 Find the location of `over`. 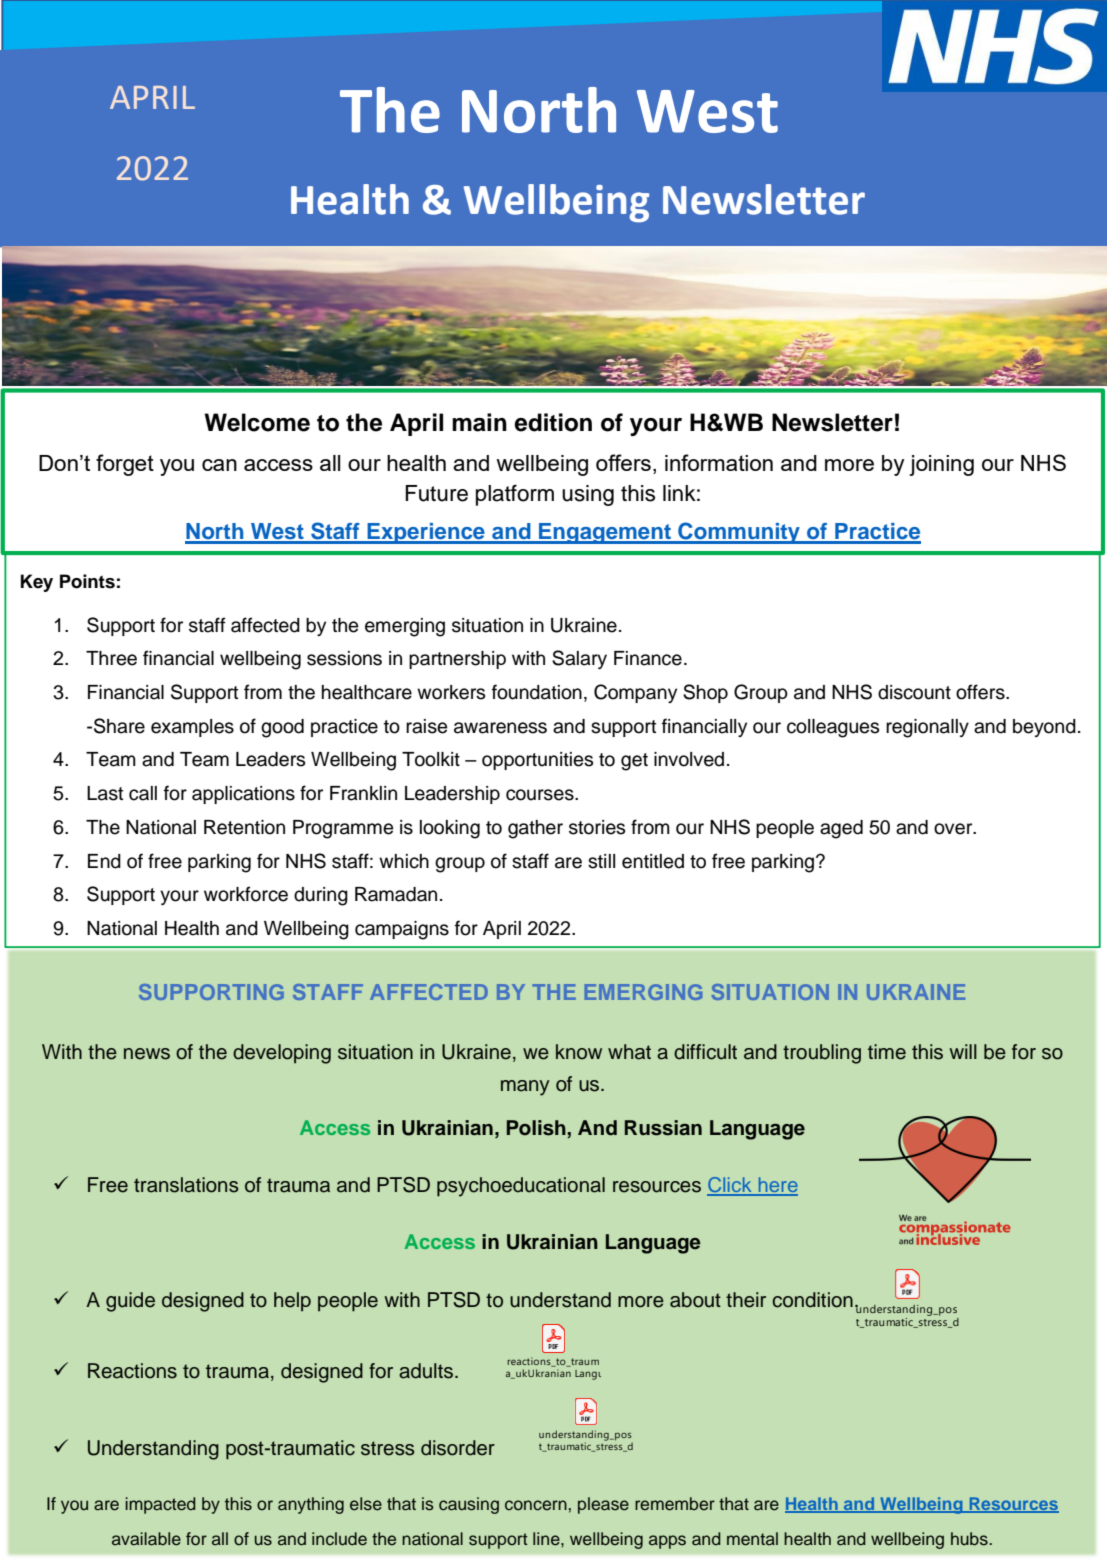

over is located at coordinates (954, 829).
